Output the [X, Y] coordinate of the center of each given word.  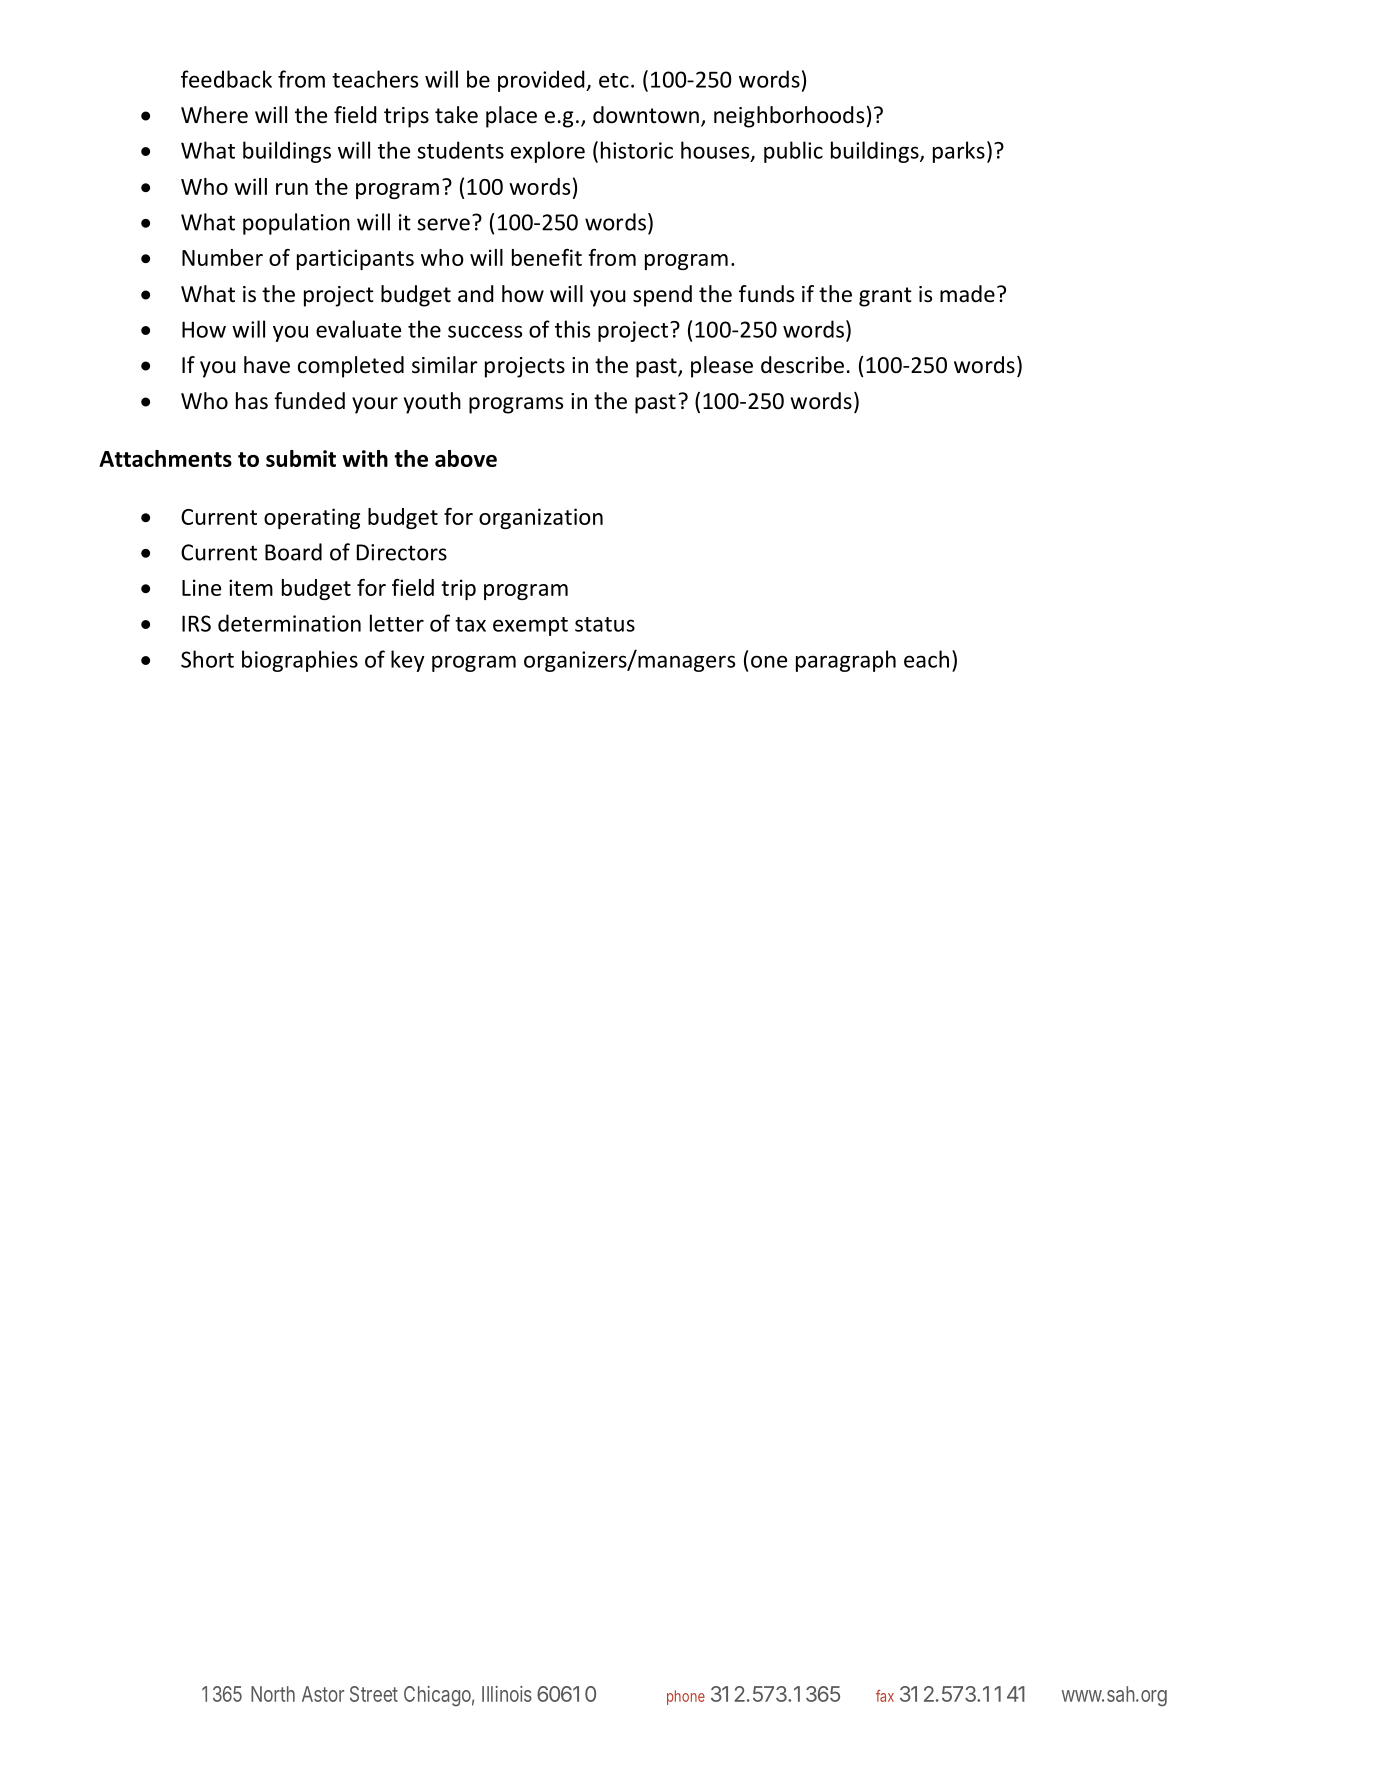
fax [885, 1696]
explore [548, 152]
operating [312, 518]
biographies [300, 661]
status [605, 624]
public [793, 152]
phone [686, 1697]
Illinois [507, 1694]
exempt [530, 626]
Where [214, 115]
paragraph [846, 661]
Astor [323, 1694]
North [273, 1694]
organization [541, 518]
